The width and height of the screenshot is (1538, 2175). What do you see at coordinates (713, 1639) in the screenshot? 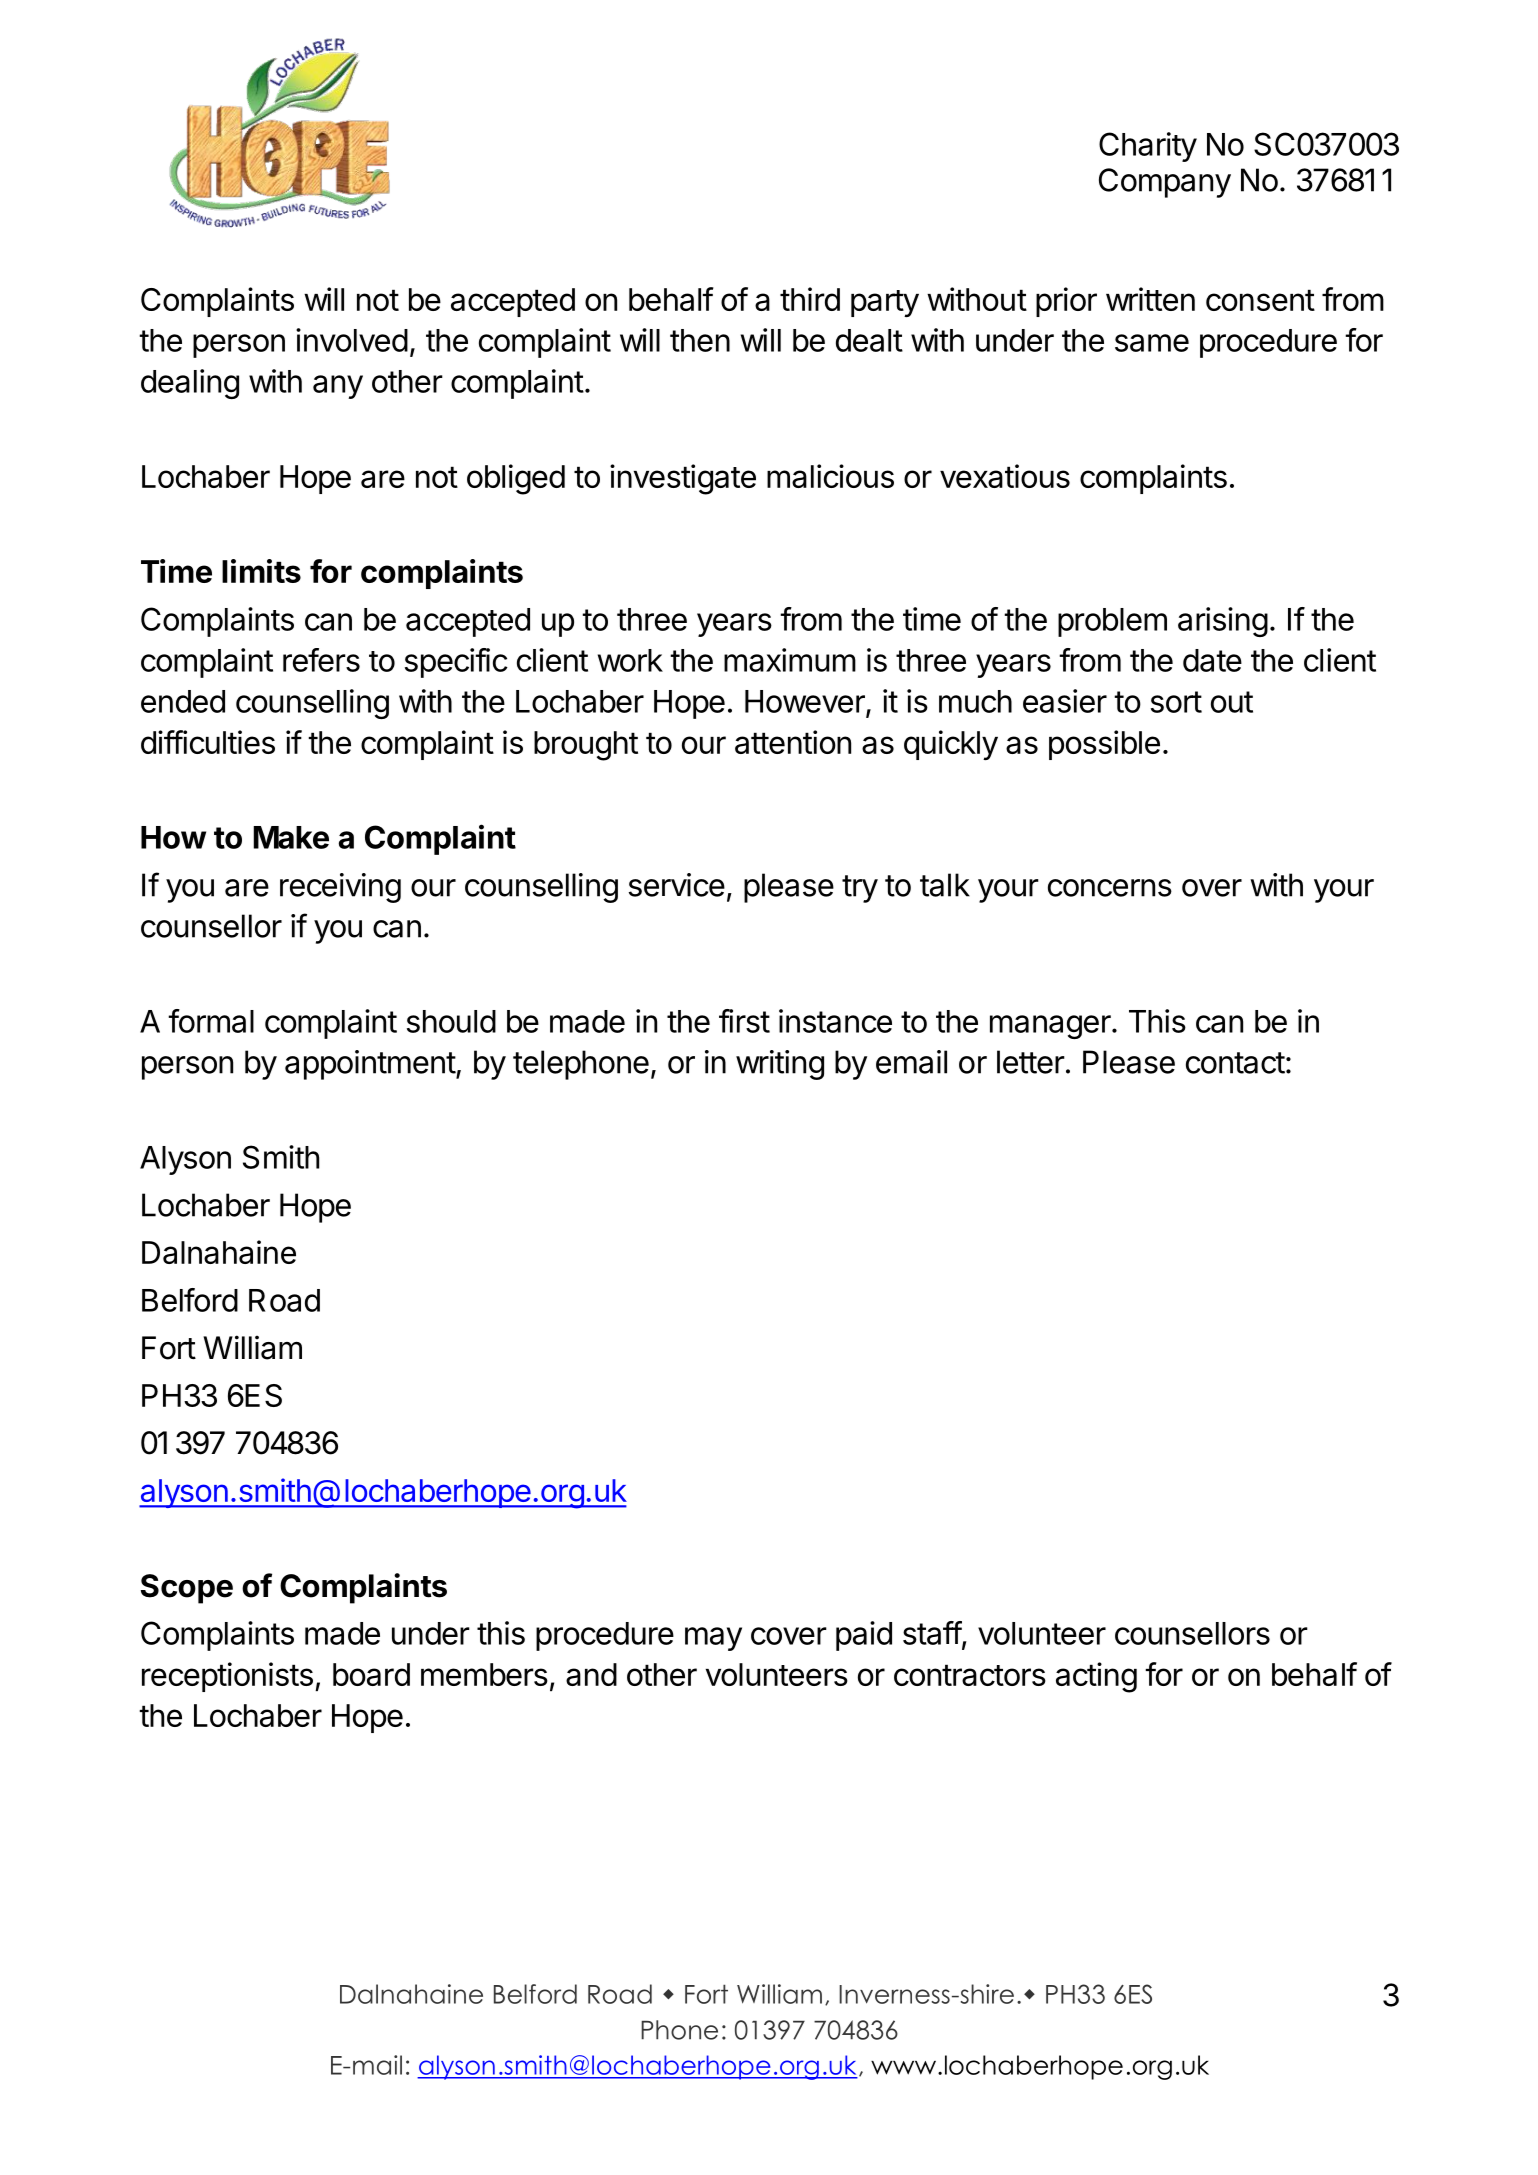
I see `may` at bounding box center [713, 1639].
